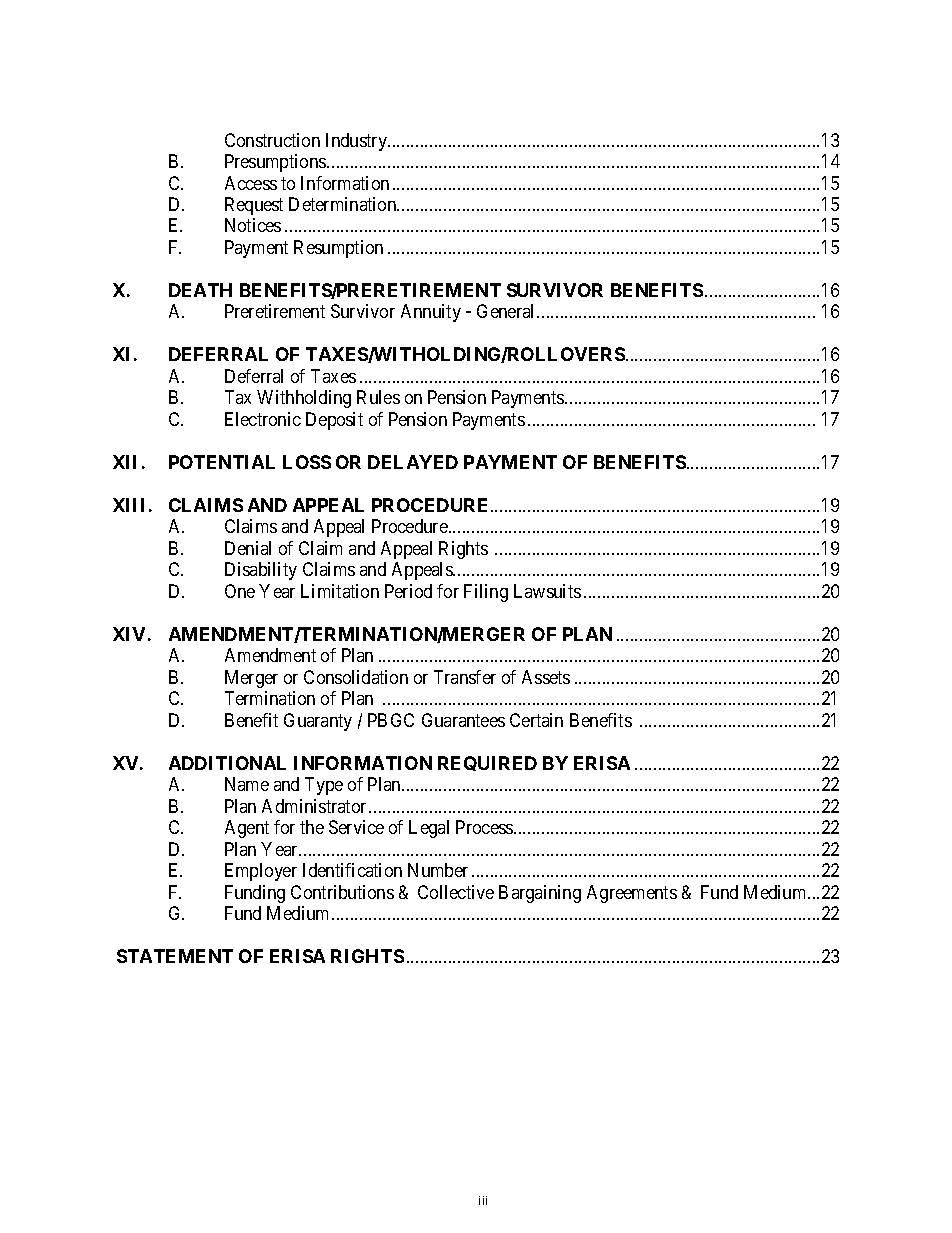 This image has width=952, height=1233. Describe the element at coordinates (175, 956) in the image. I see `STATEMENT` at that location.
